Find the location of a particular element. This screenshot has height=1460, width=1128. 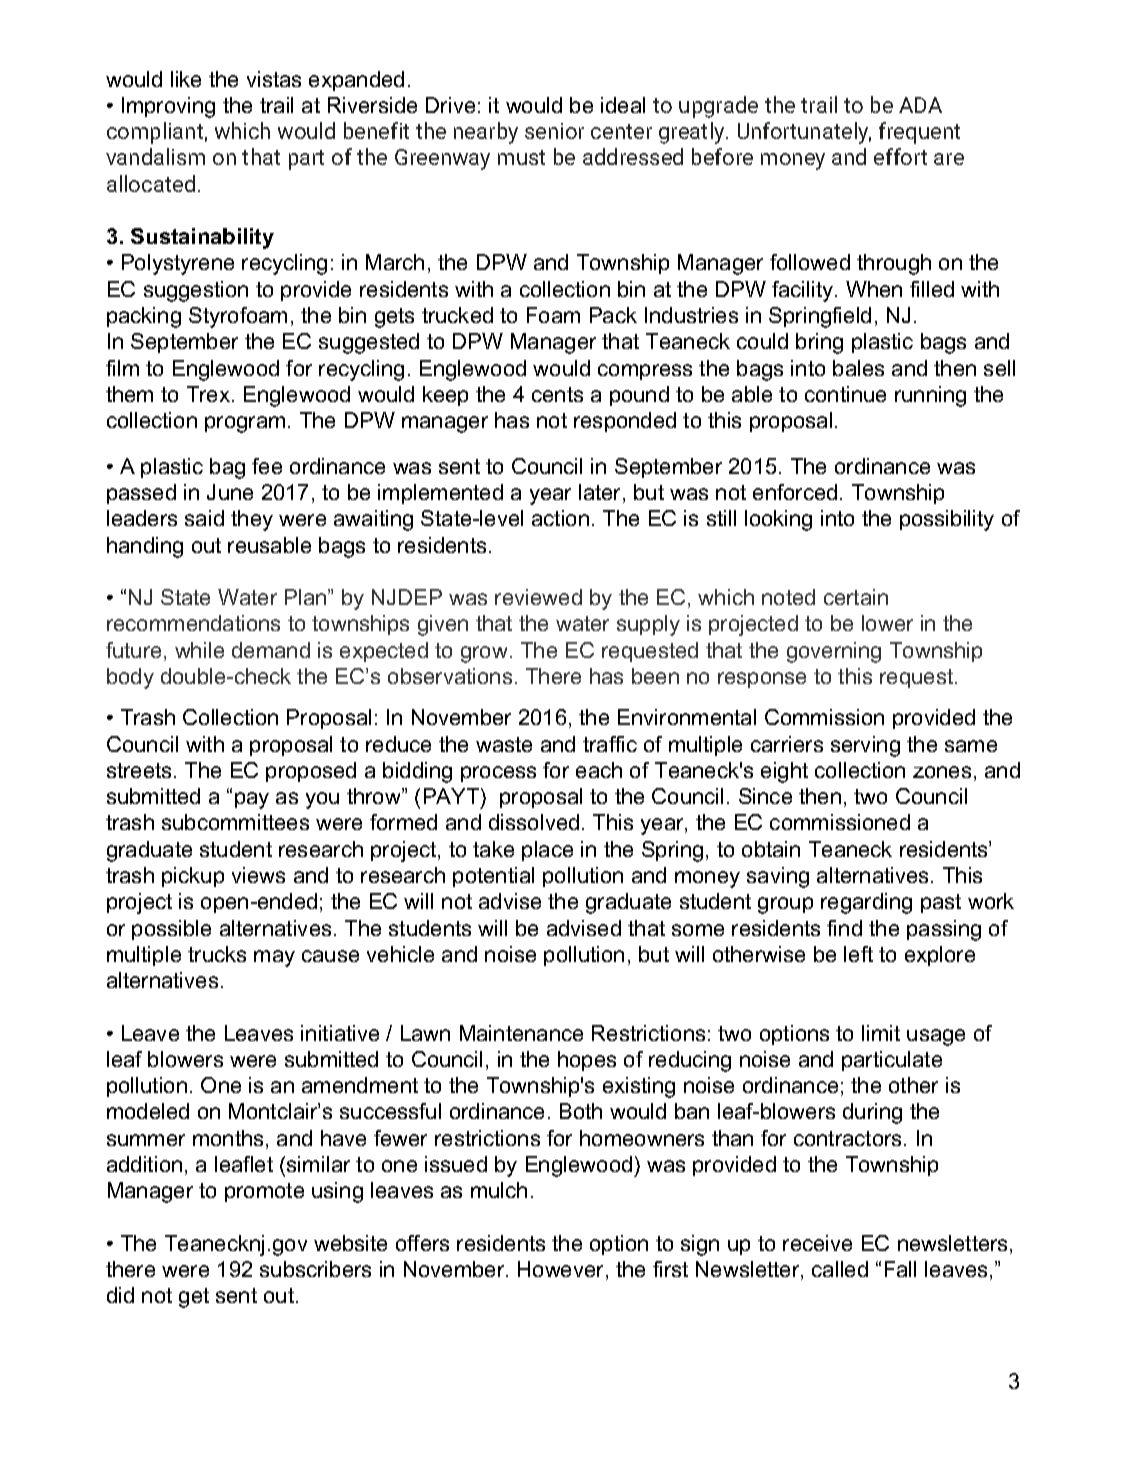

action is located at coordinates (560, 518).
